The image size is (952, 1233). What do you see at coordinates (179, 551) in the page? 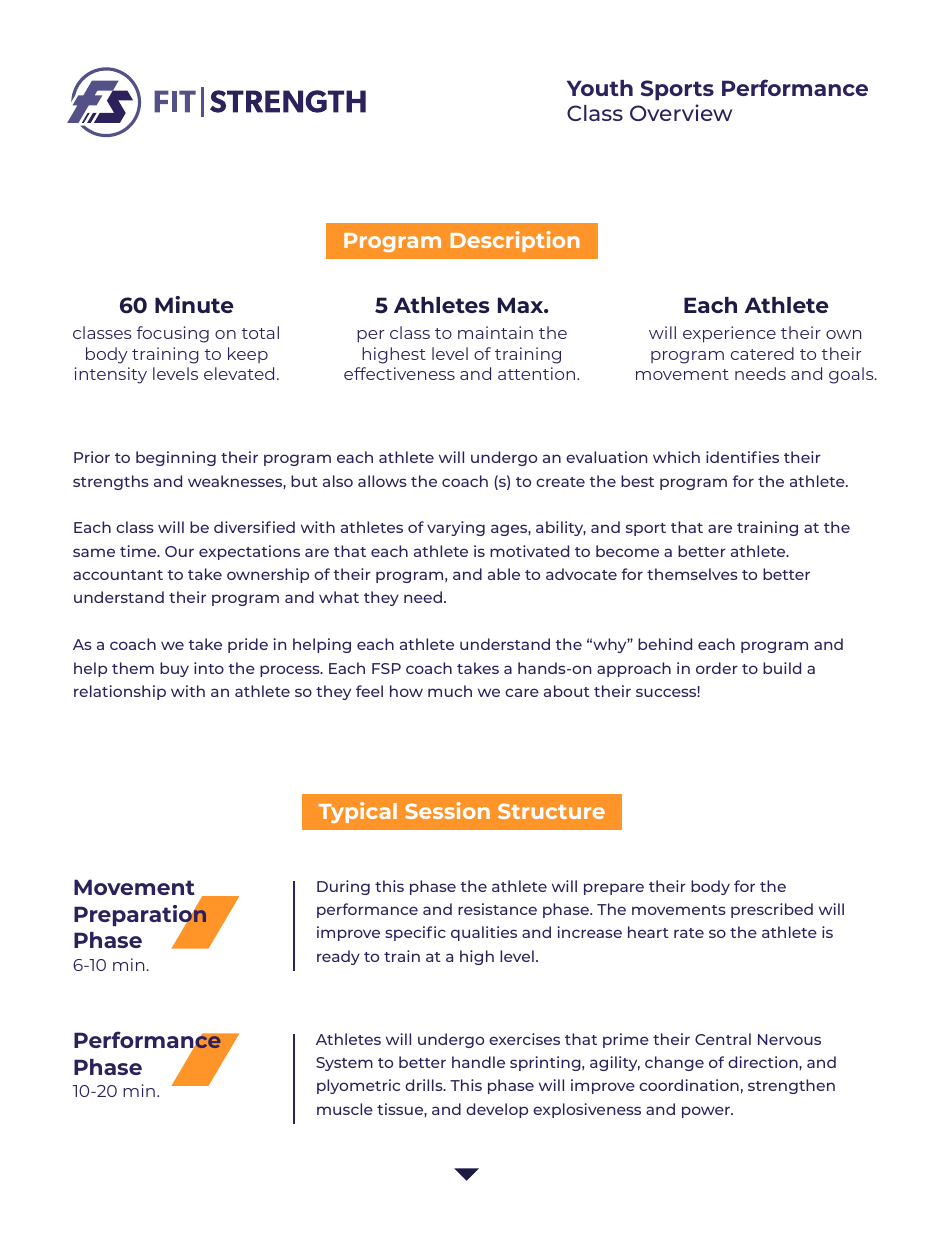
I see `Our` at bounding box center [179, 551].
